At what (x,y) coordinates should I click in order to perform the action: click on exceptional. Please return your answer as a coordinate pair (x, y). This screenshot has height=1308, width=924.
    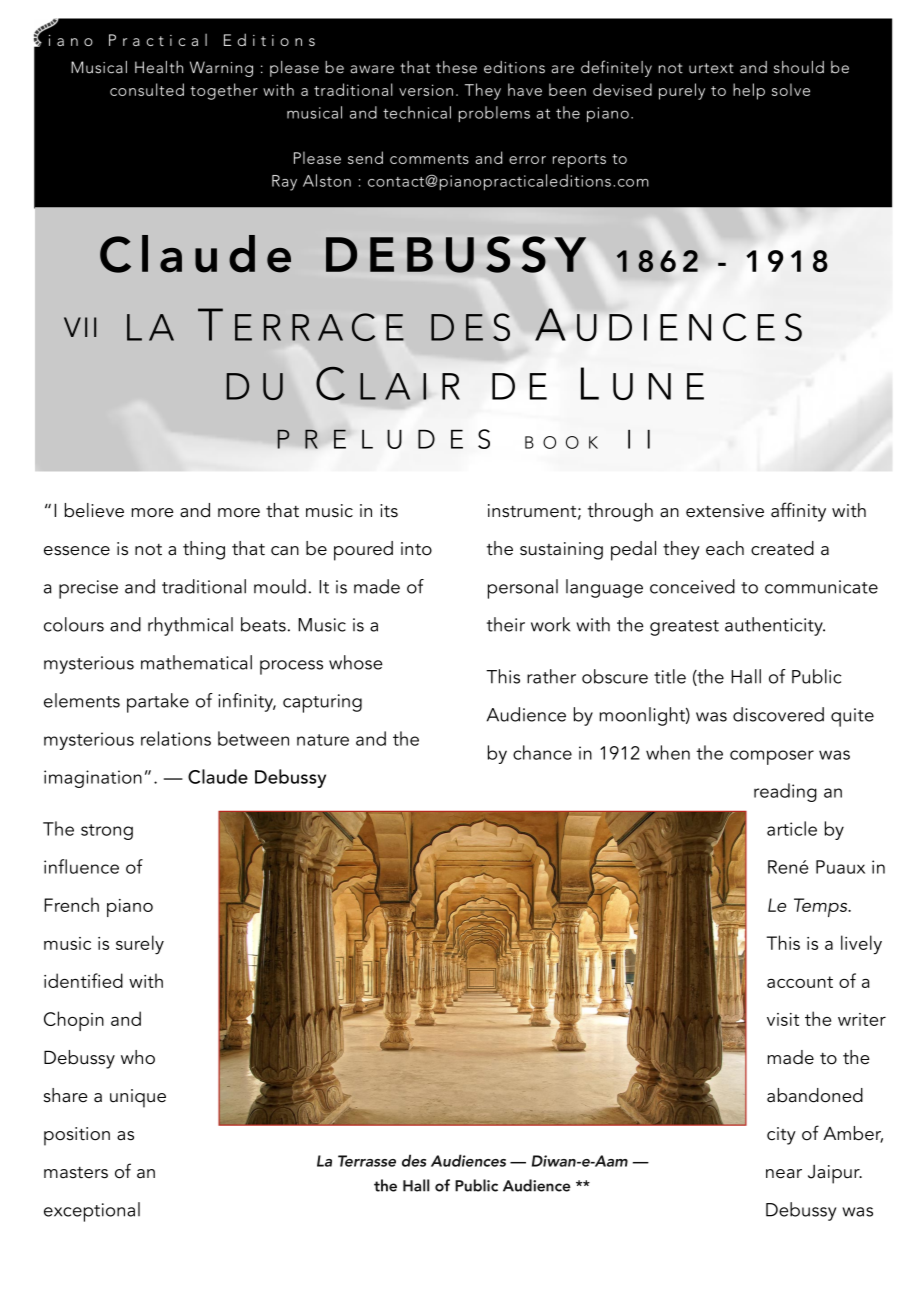
    Looking at the image, I should click on (92, 1212).
